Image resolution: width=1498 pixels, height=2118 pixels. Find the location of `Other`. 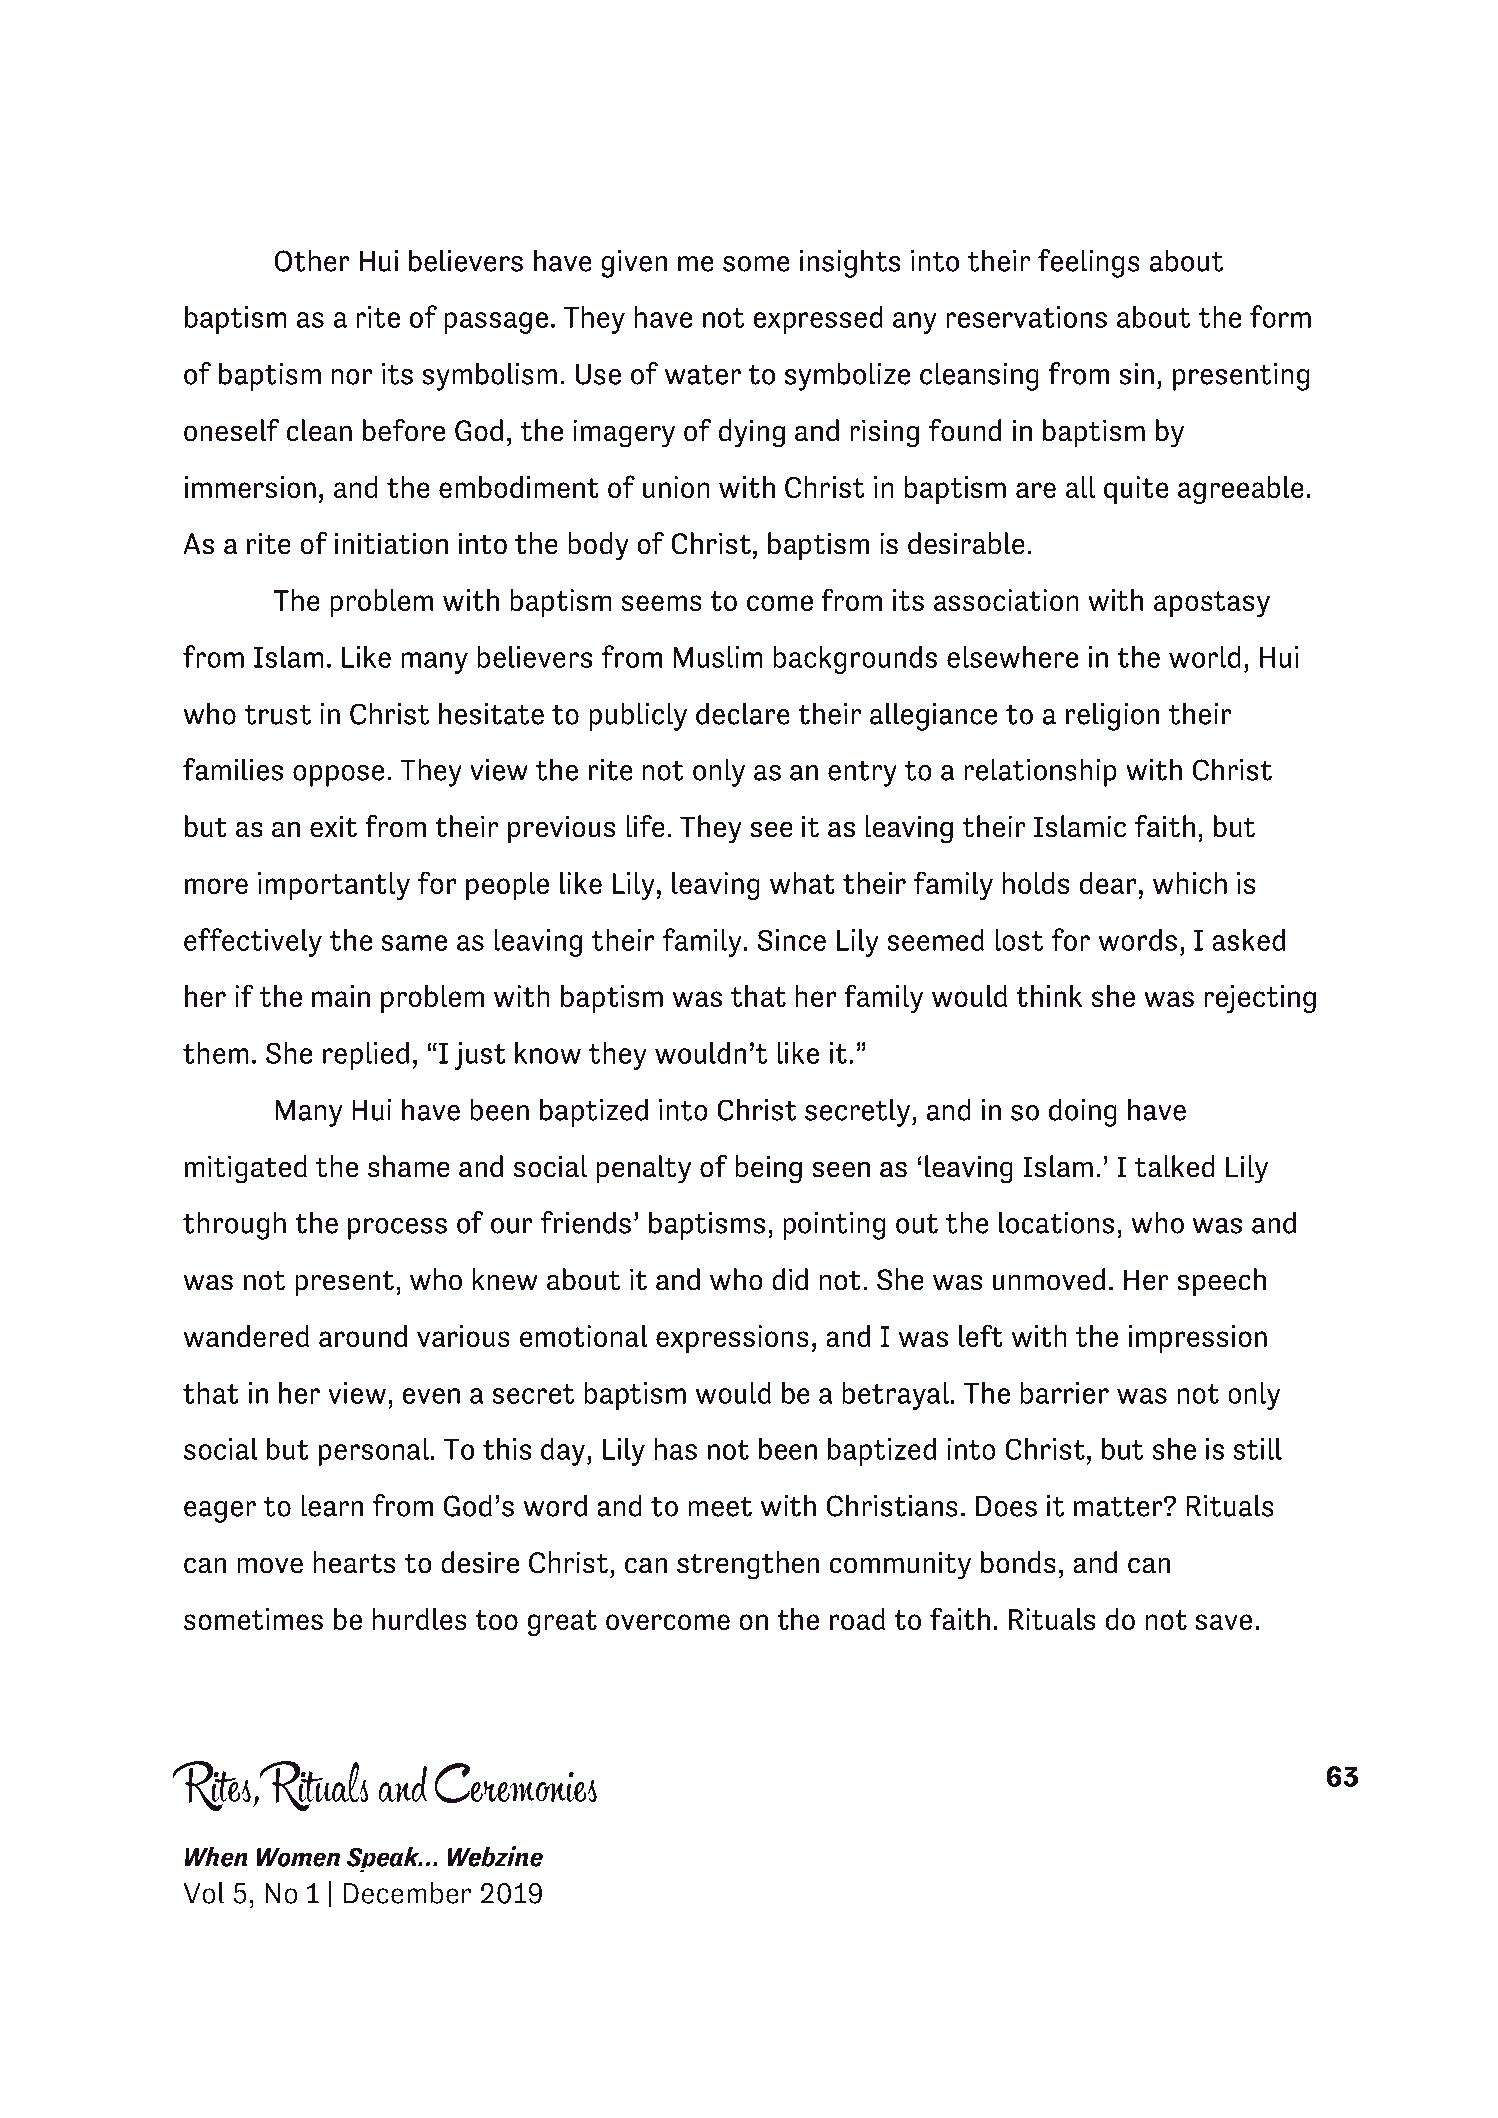

Other is located at coordinates (312, 260).
